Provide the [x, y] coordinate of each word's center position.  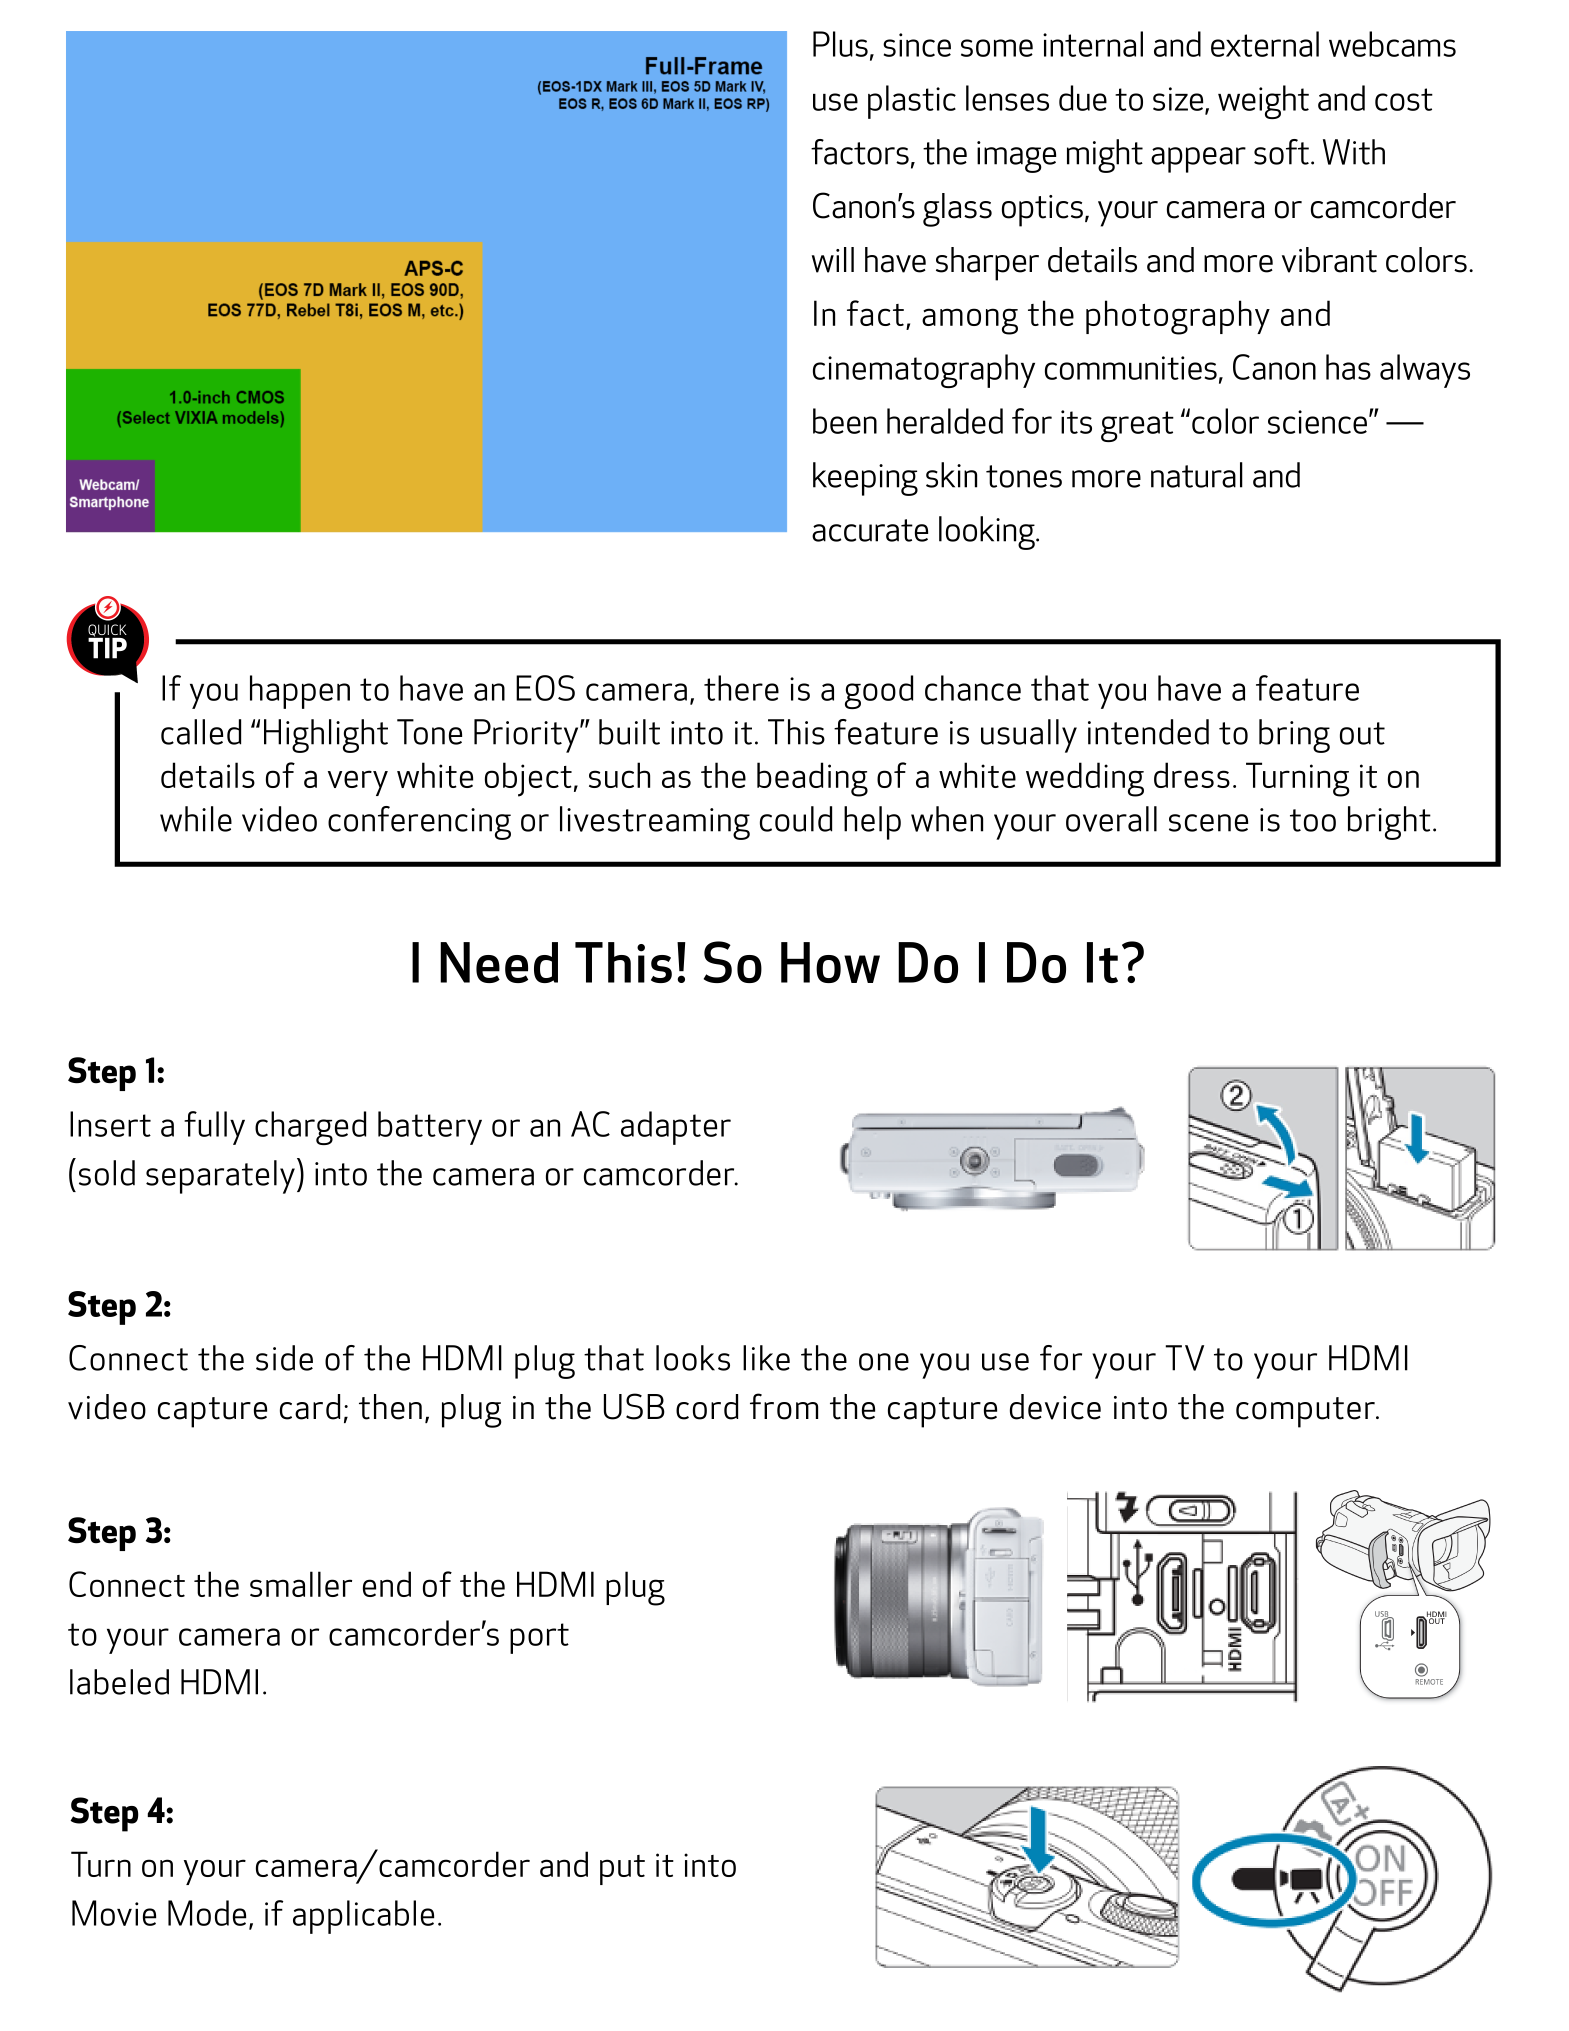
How [830, 962]
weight [1263, 102]
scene [1208, 823]
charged [310, 1128]
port [539, 1638]
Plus [840, 44]
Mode [207, 1913]
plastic [912, 102]
